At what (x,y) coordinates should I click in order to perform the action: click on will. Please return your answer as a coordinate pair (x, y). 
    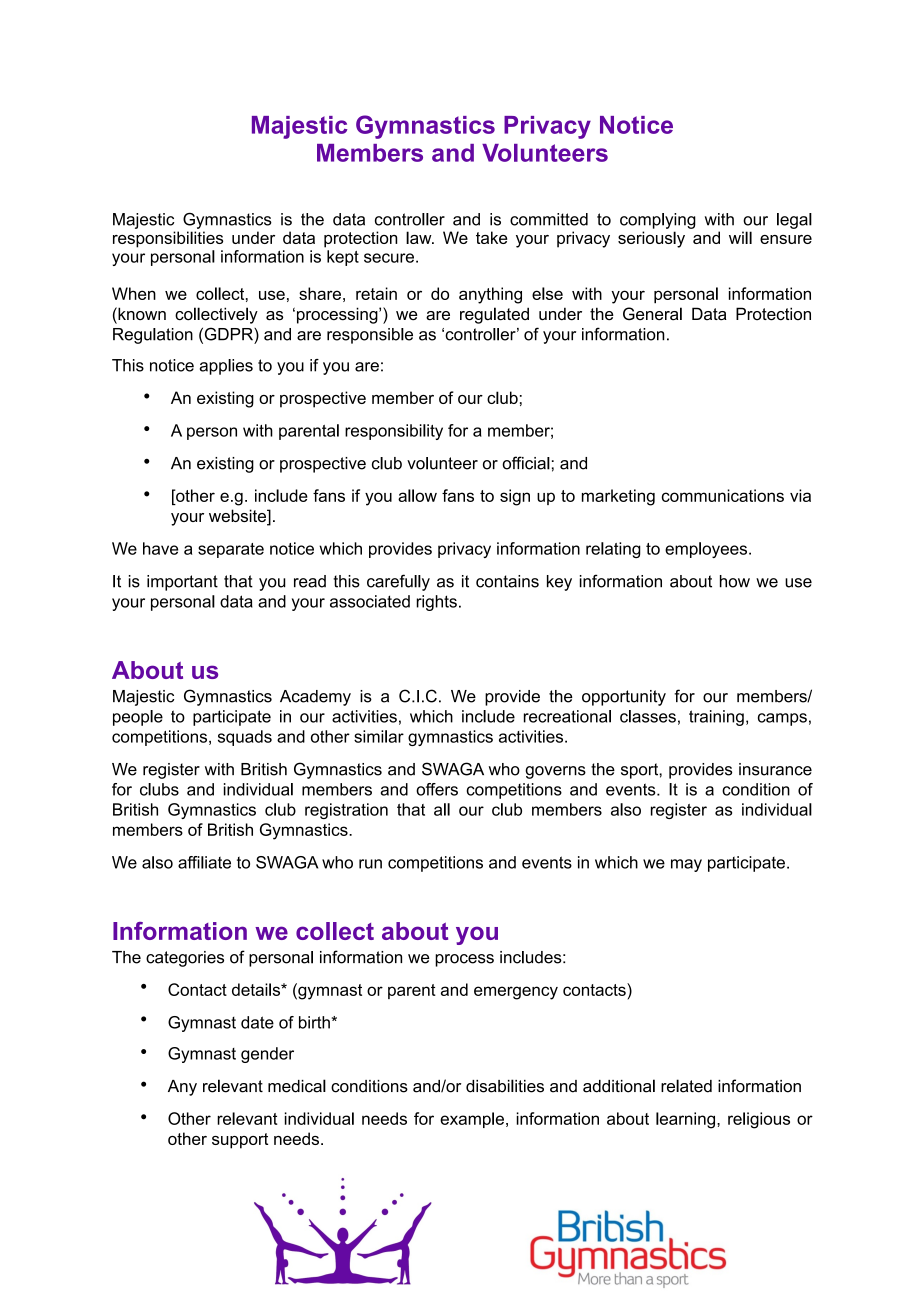
    Looking at the image, I should click on (740, 237).
